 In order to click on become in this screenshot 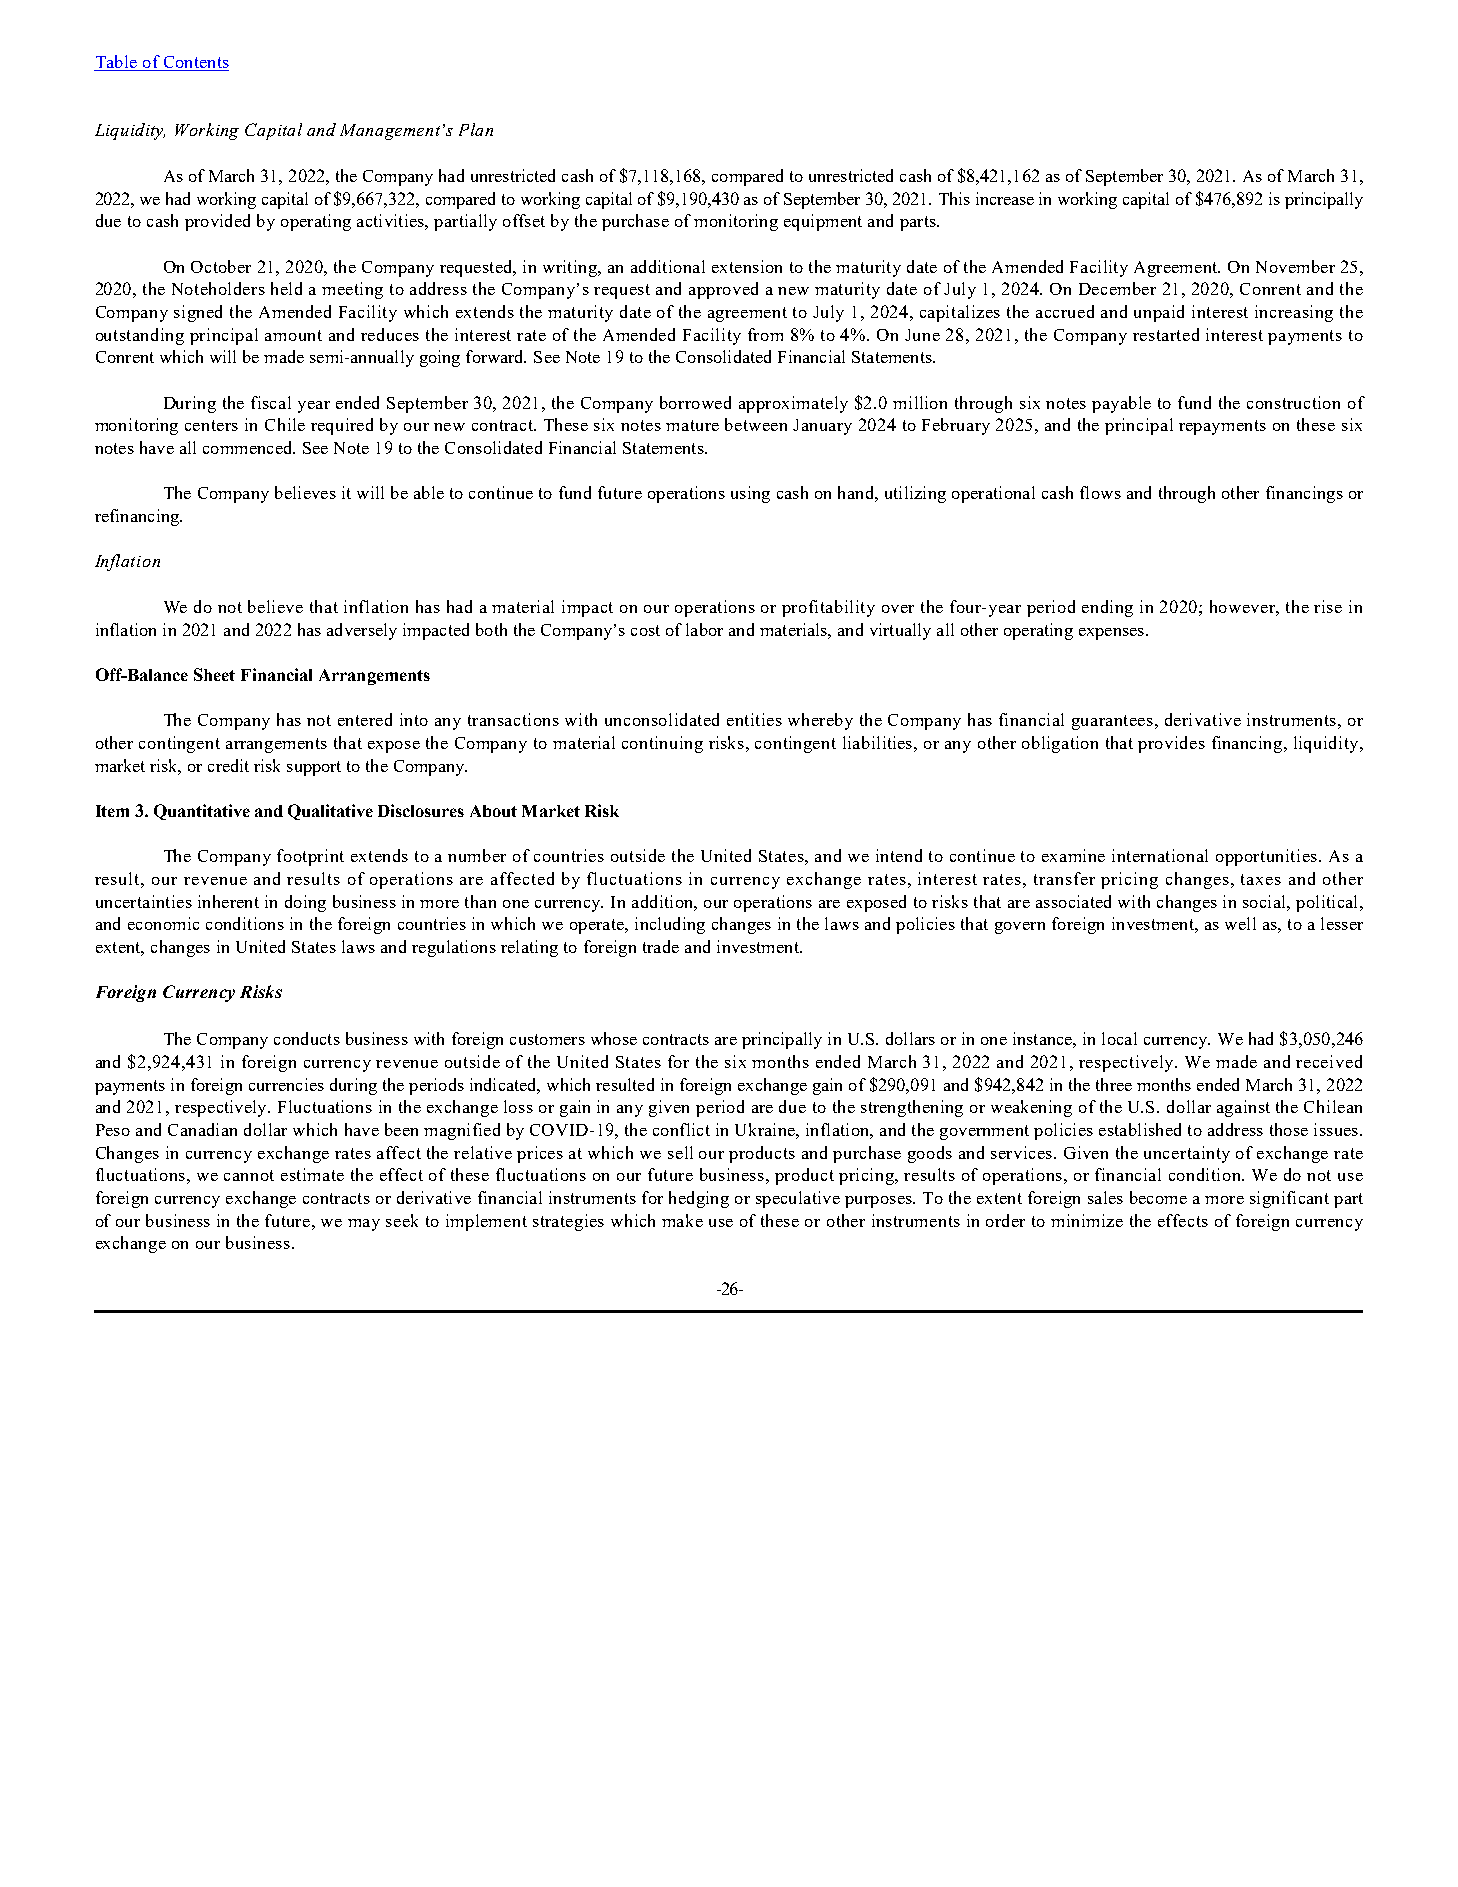, I will do `click(1158, 1197)`.
